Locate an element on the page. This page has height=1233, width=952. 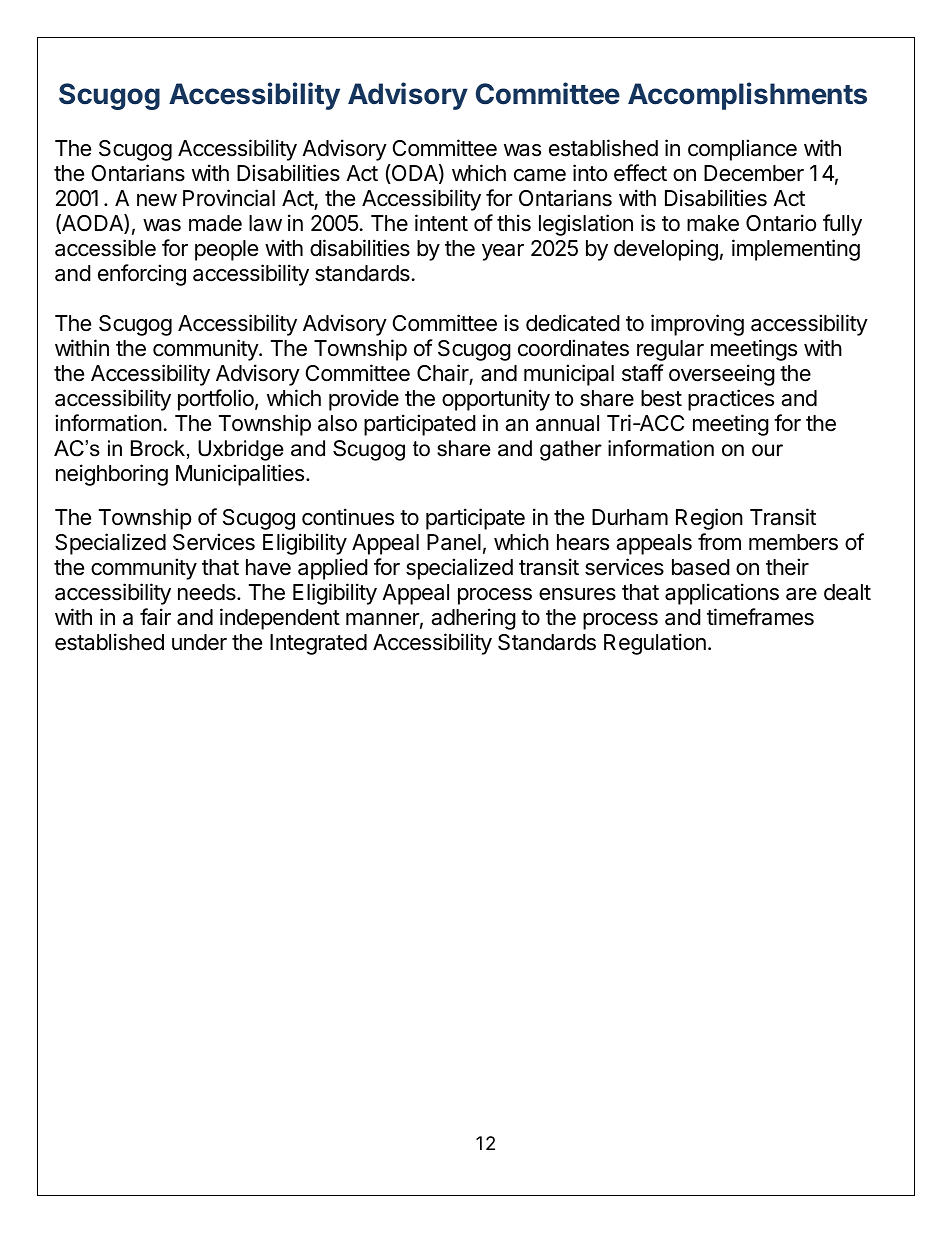
came is located at coordinates (540, 175).
